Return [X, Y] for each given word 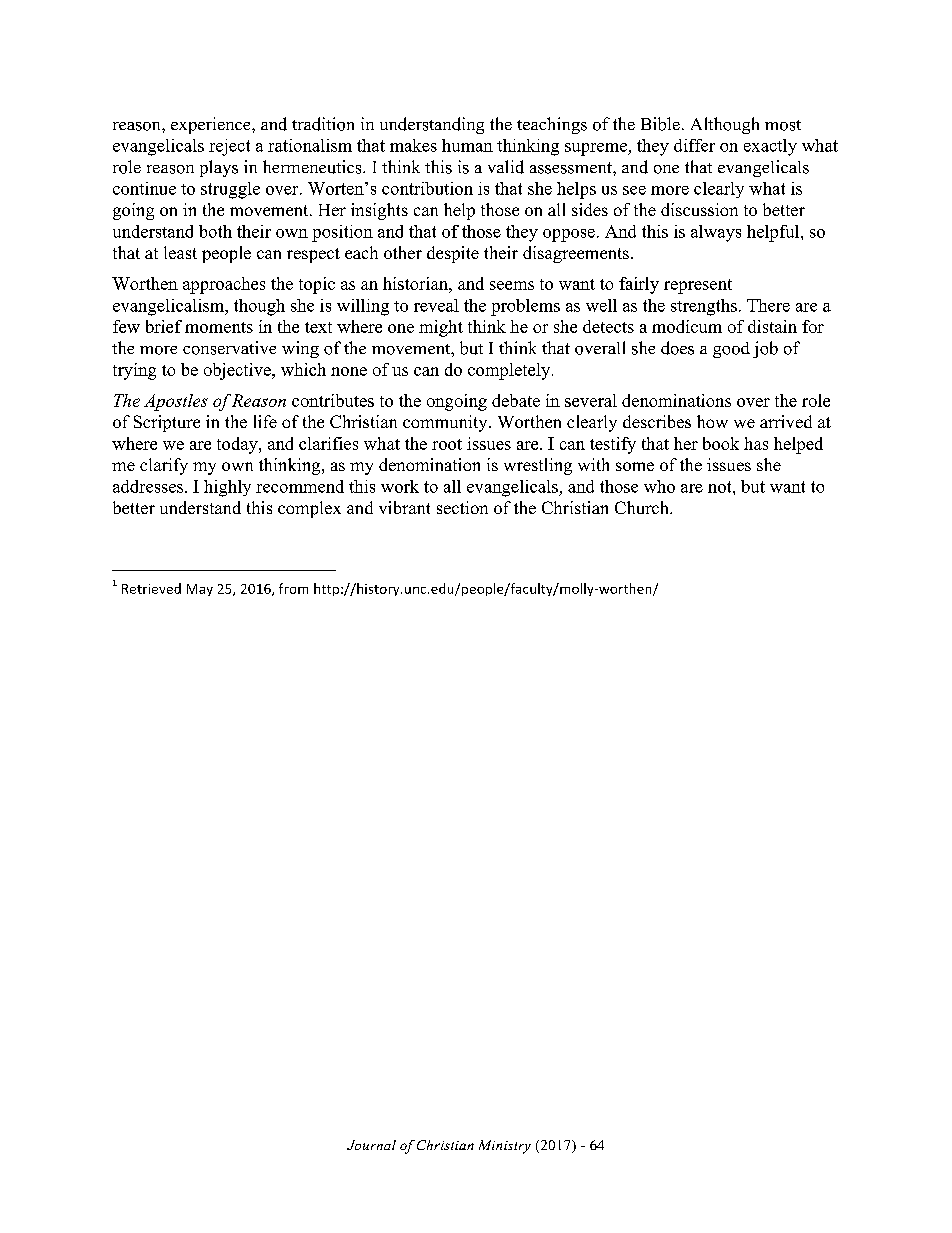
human [467, 145]
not [721, 487]
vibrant [404, 507]
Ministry [505, 1147]
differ [694, 145]
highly [227, 488]
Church [643, 507]
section [462, 507]
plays [219, 168]
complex [309, 509]
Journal [371, 1145]
